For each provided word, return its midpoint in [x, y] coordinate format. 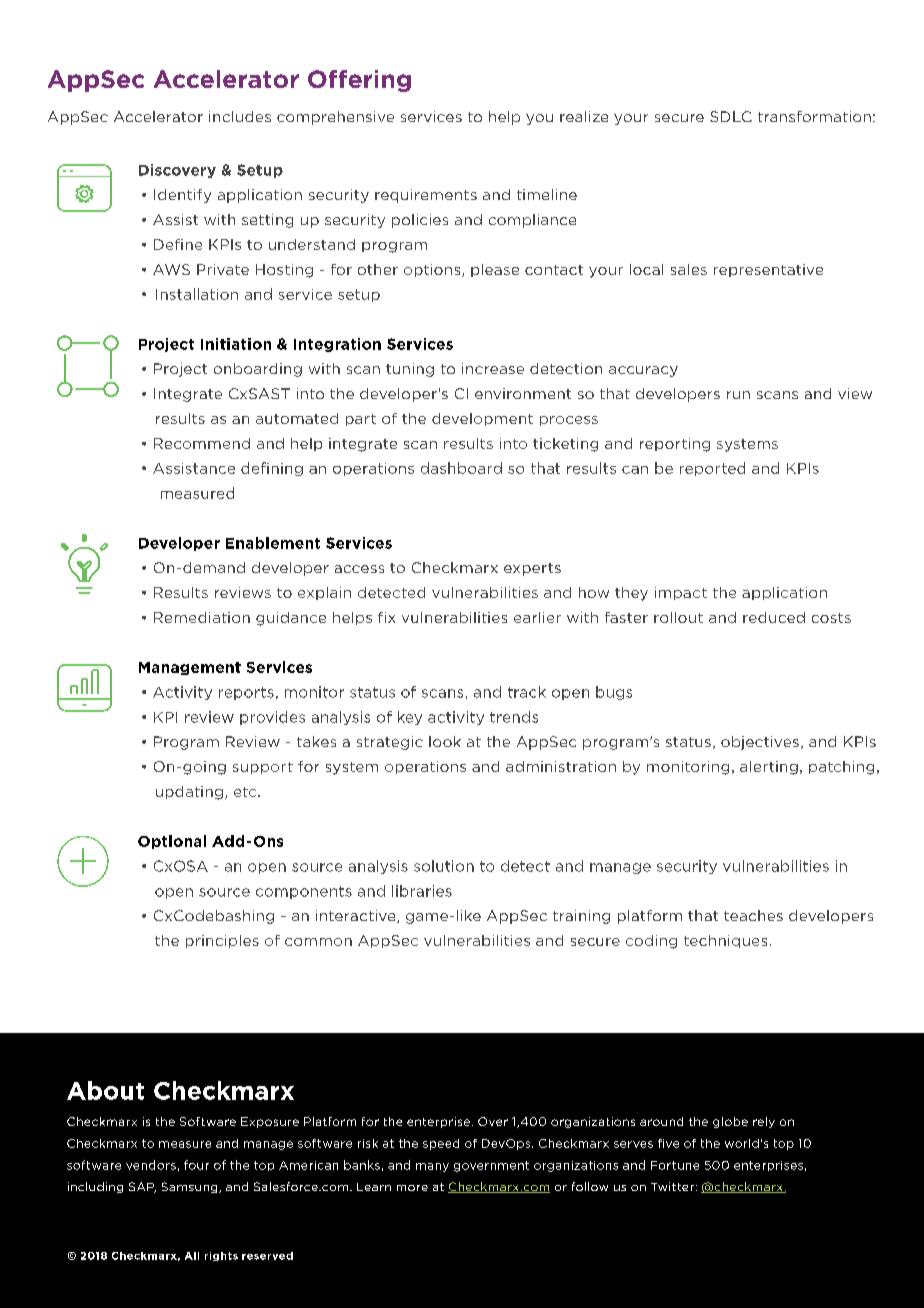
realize [584, 116]
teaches [753, 915]
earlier [537, 617]
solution [444, 866]
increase [493, 368]
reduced [774, 617]
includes [240, 116]
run [738, 395]
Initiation [236, 344]
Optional [172, 842]
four [196, 1165]
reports [246, 693]
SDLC [731, 116]
